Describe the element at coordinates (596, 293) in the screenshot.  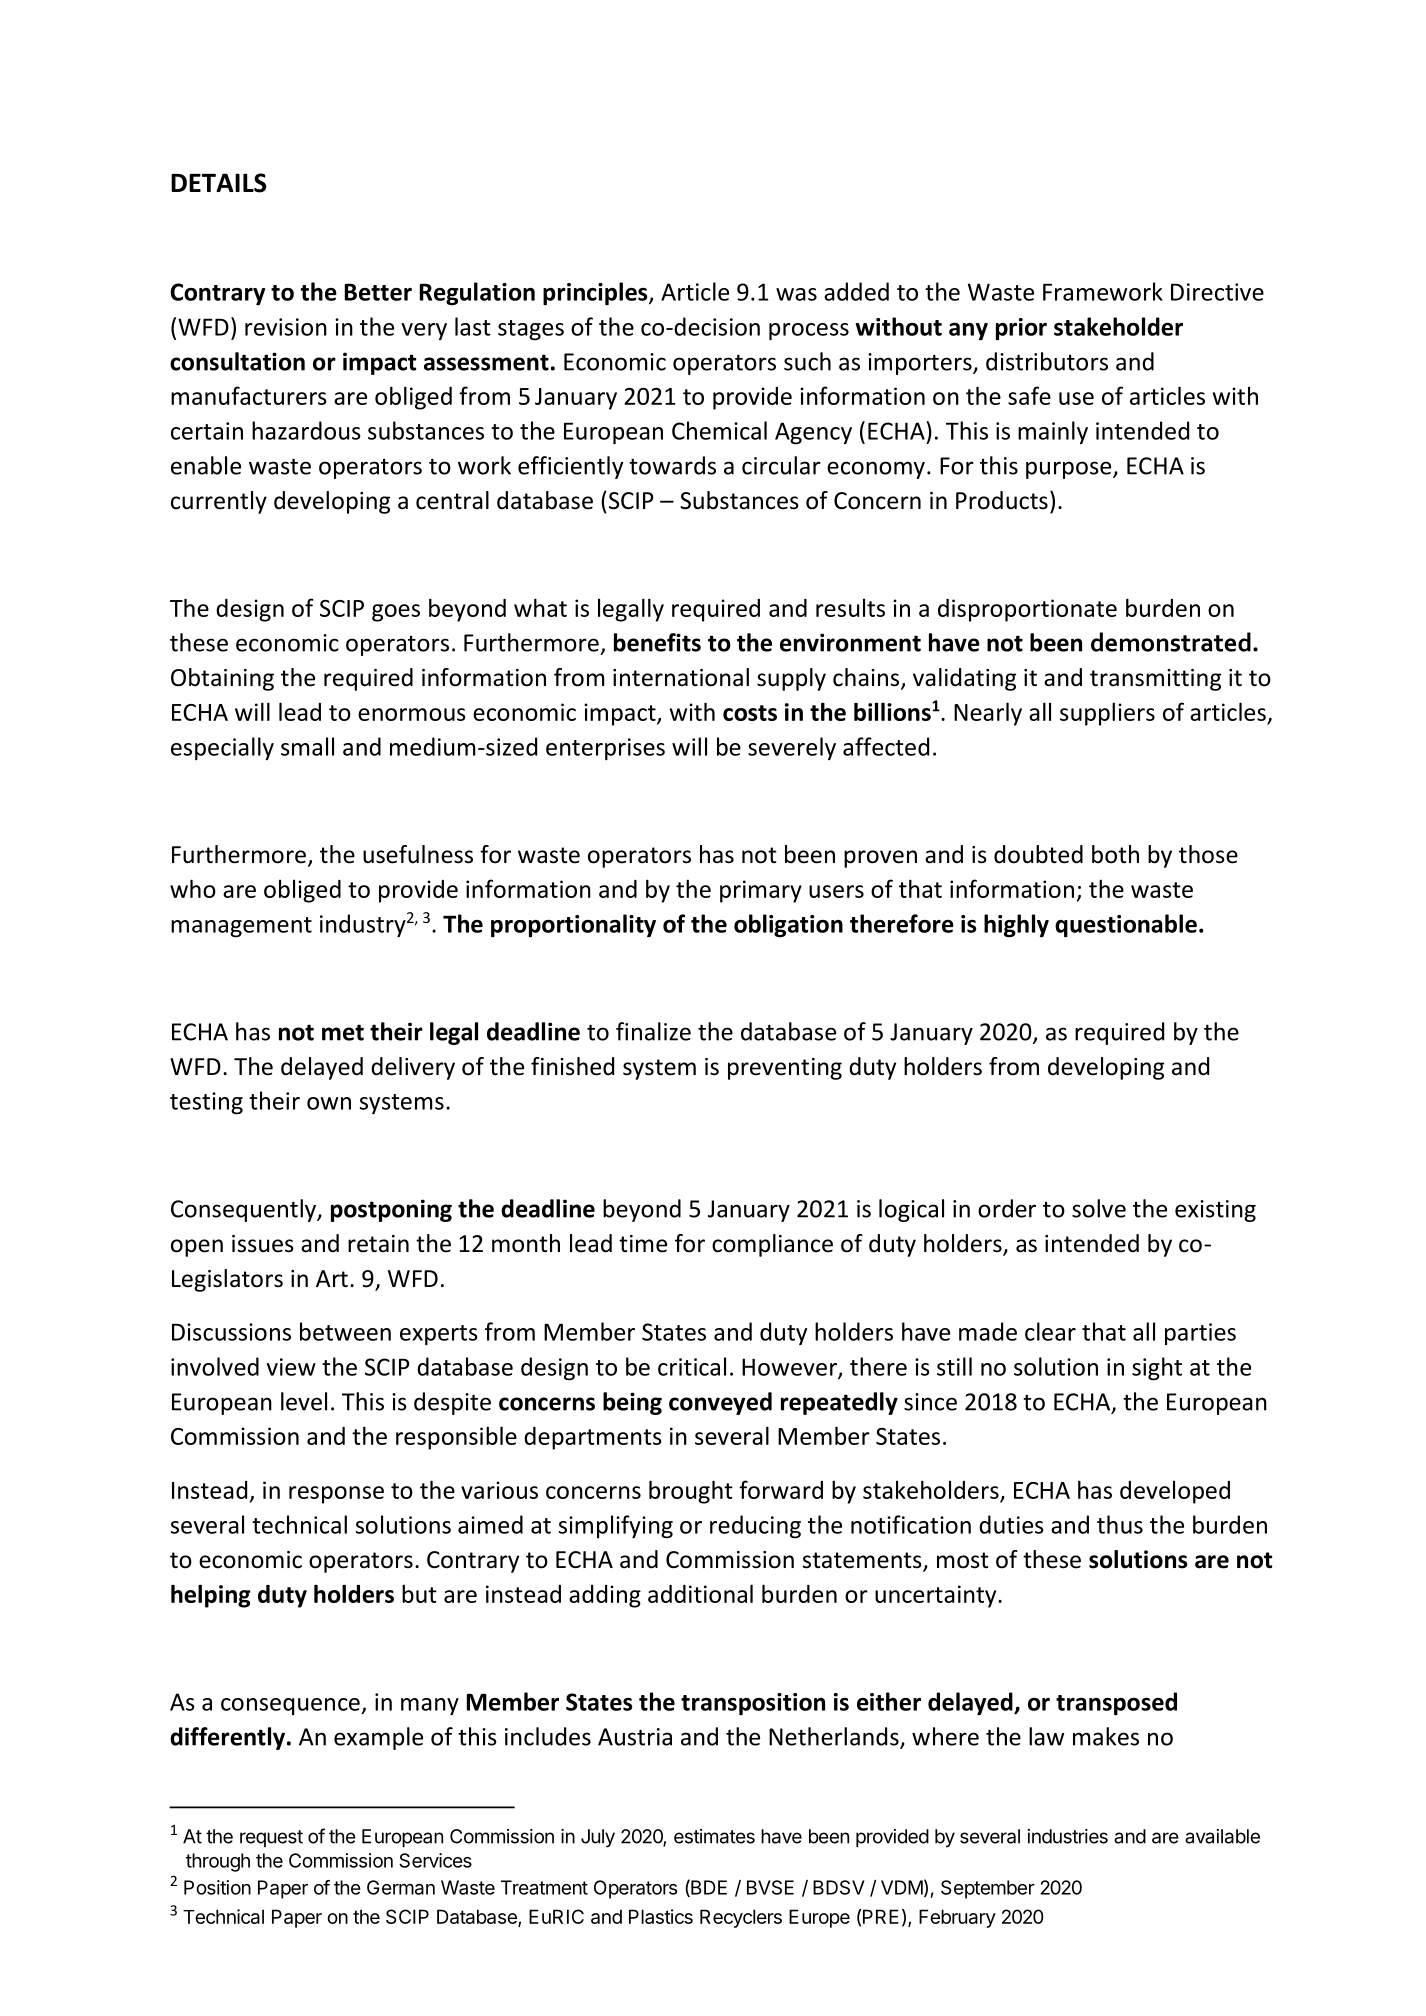
I see `principles` at that location.
